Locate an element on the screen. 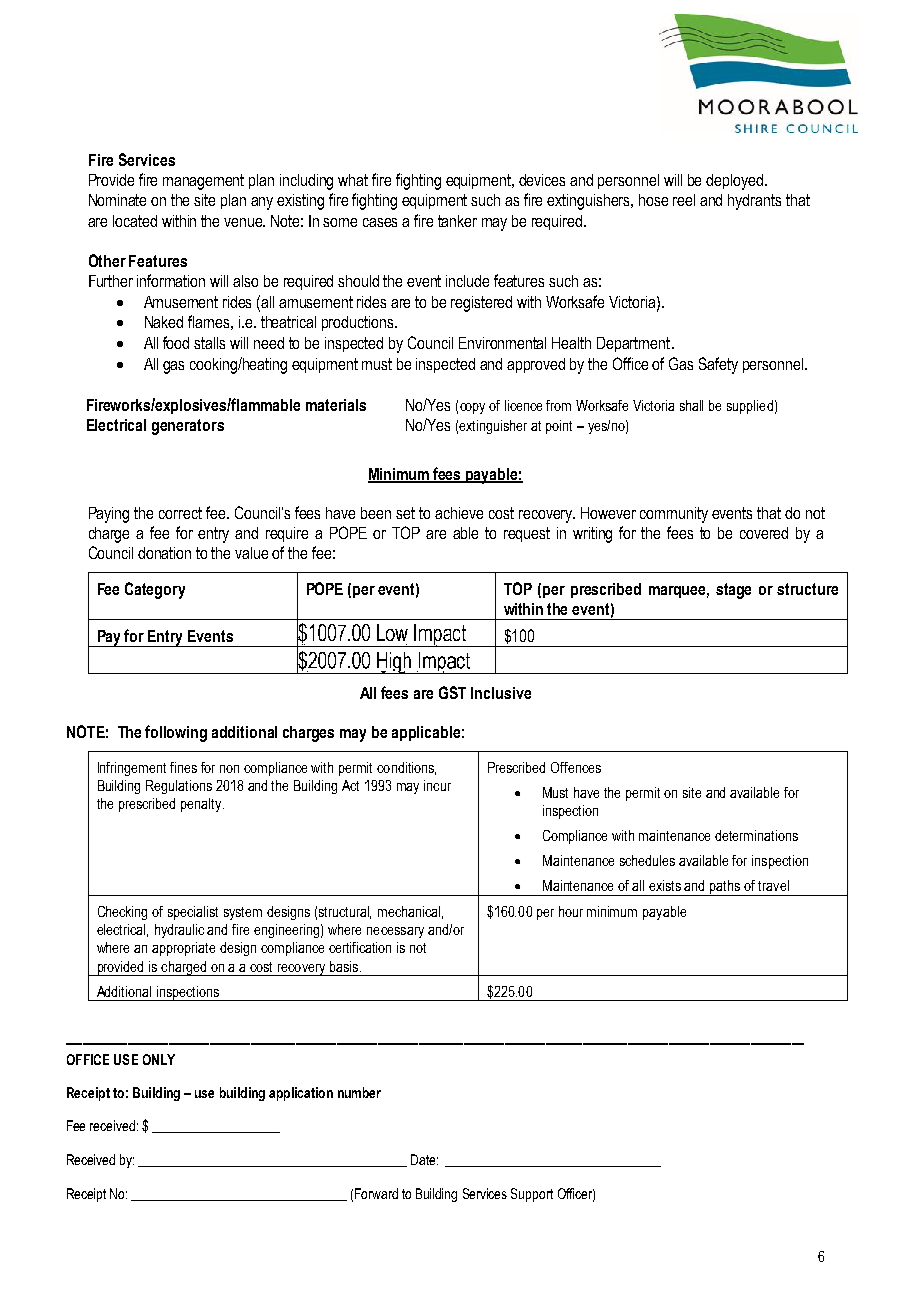 The height and width of the screenshot is (1308, 924). hydraulic is located at coordinates (179, 931).
